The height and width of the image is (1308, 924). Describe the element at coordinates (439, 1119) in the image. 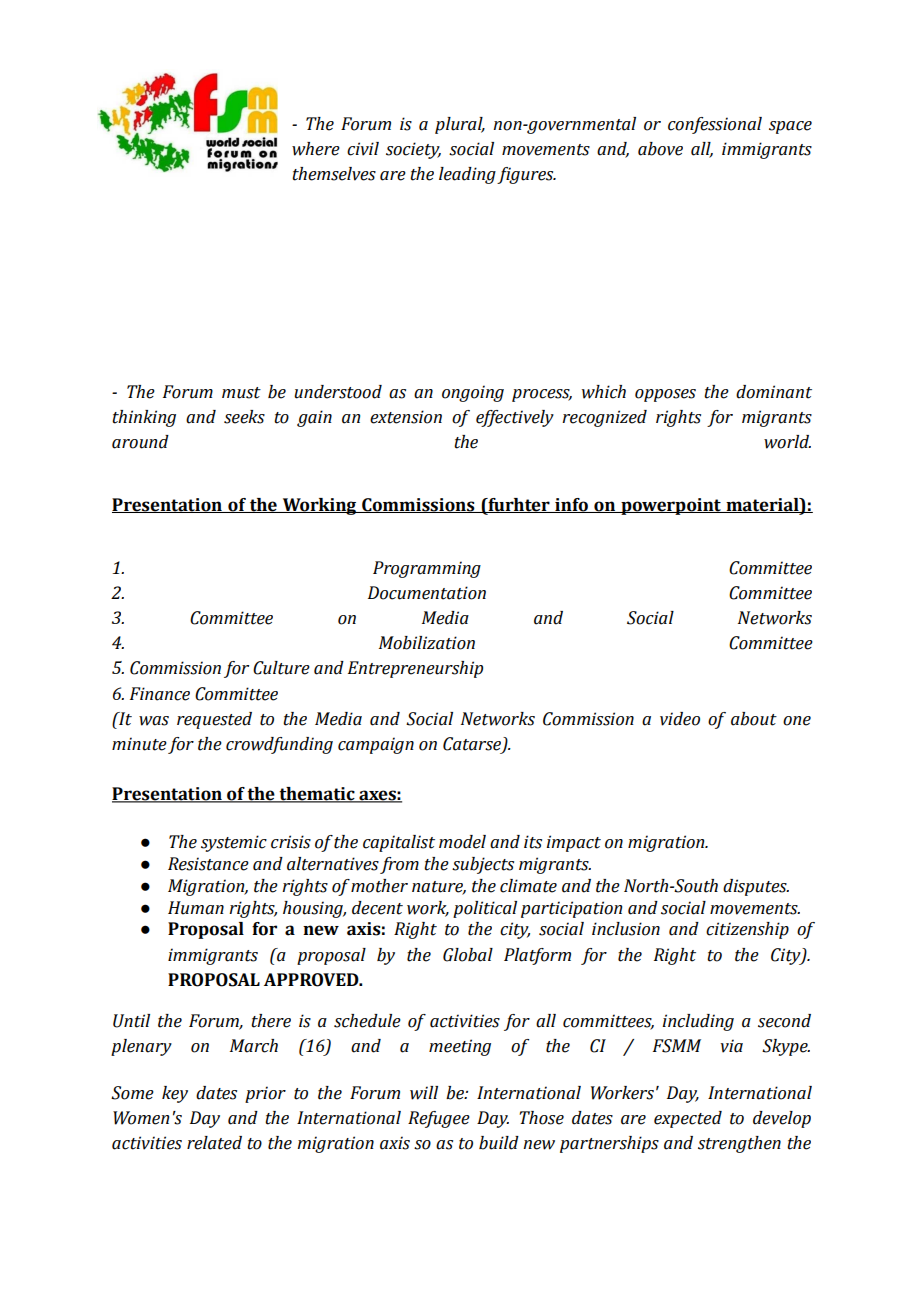

I see `Refugee` at that location.
